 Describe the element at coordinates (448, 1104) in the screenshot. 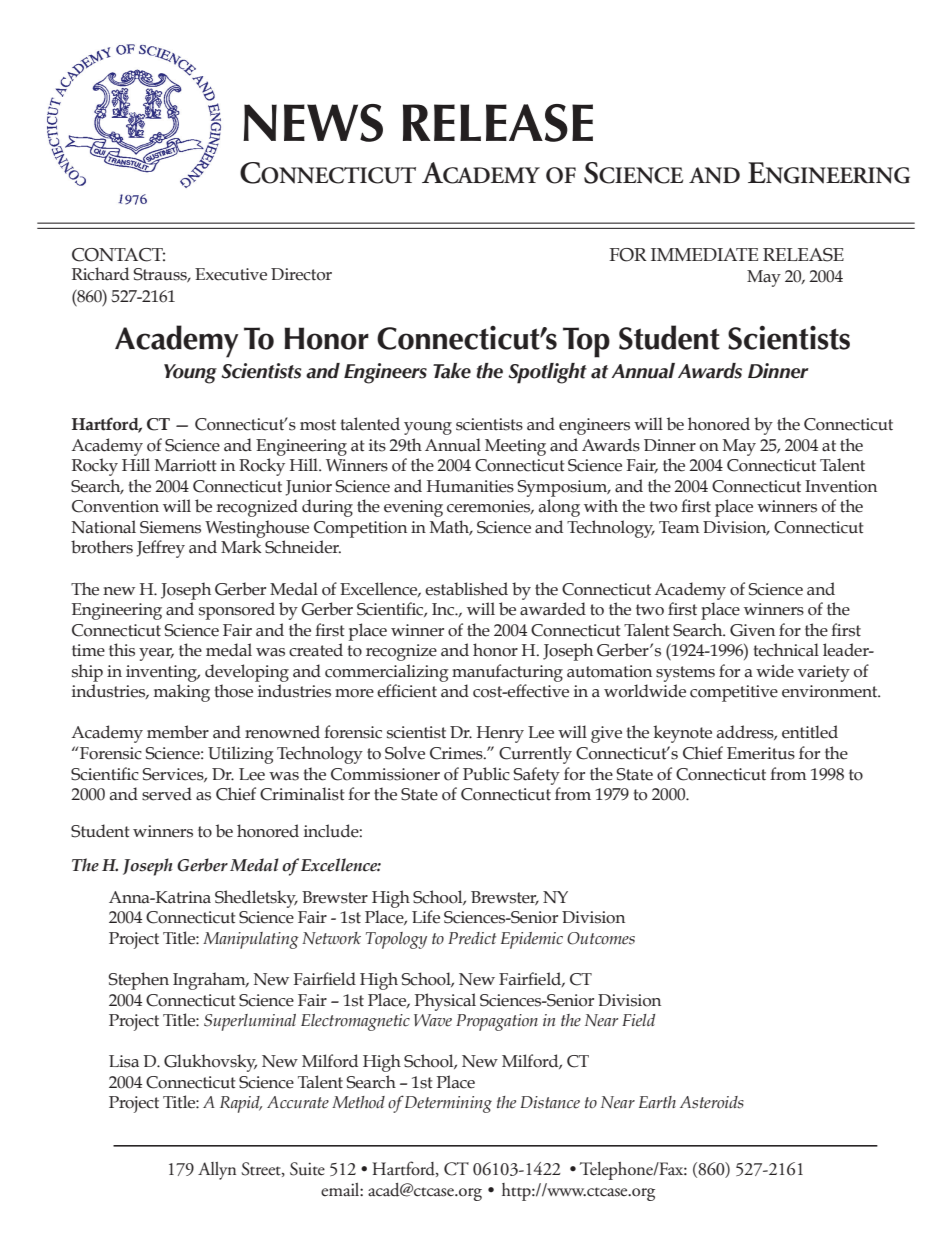

I see `Determining` at that location.
